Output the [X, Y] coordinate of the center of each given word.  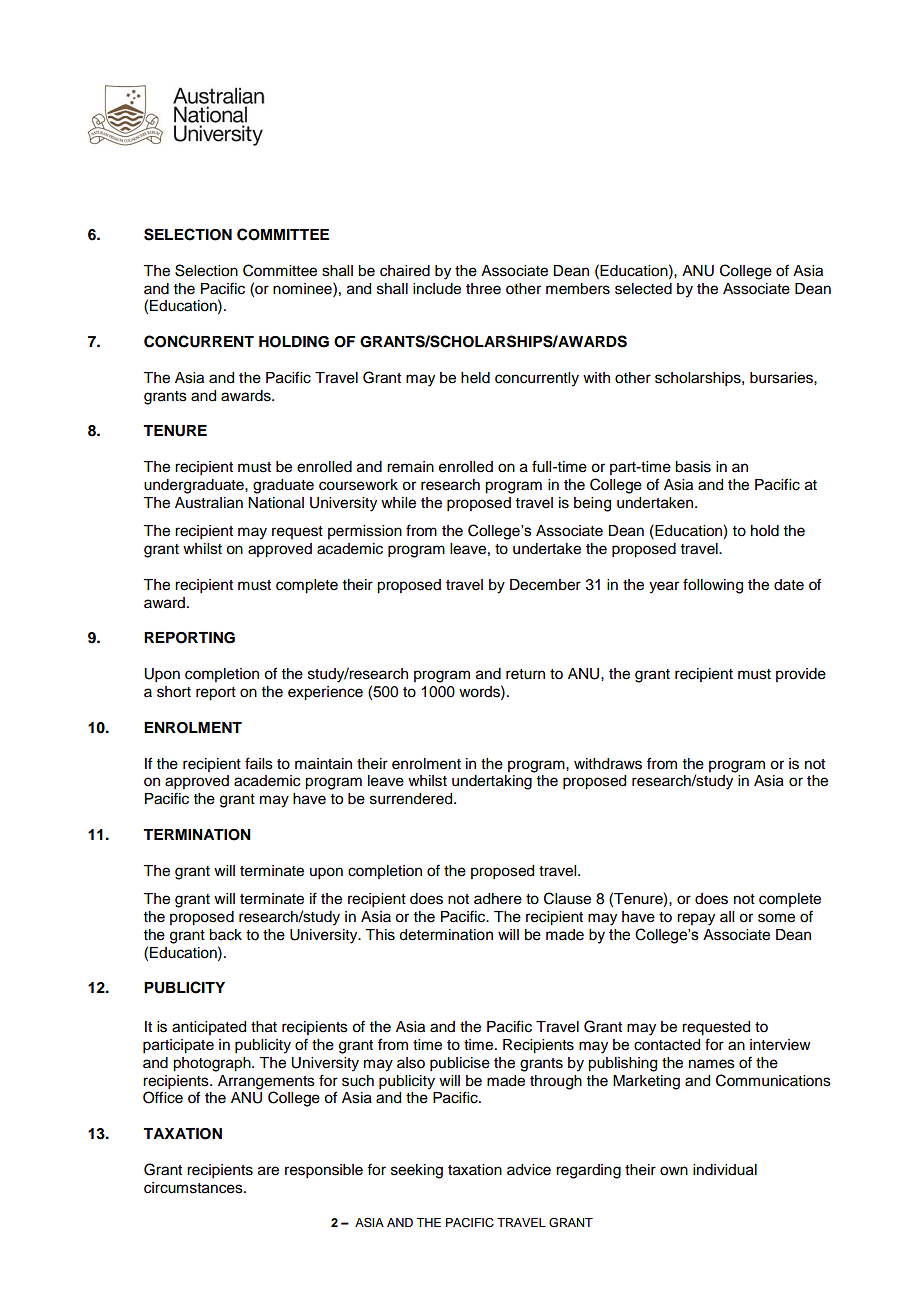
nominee [303, 288]
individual [725, 1170]
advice [529, 1170]
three [483, 289]
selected [643, 289]
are [268, 1171]
